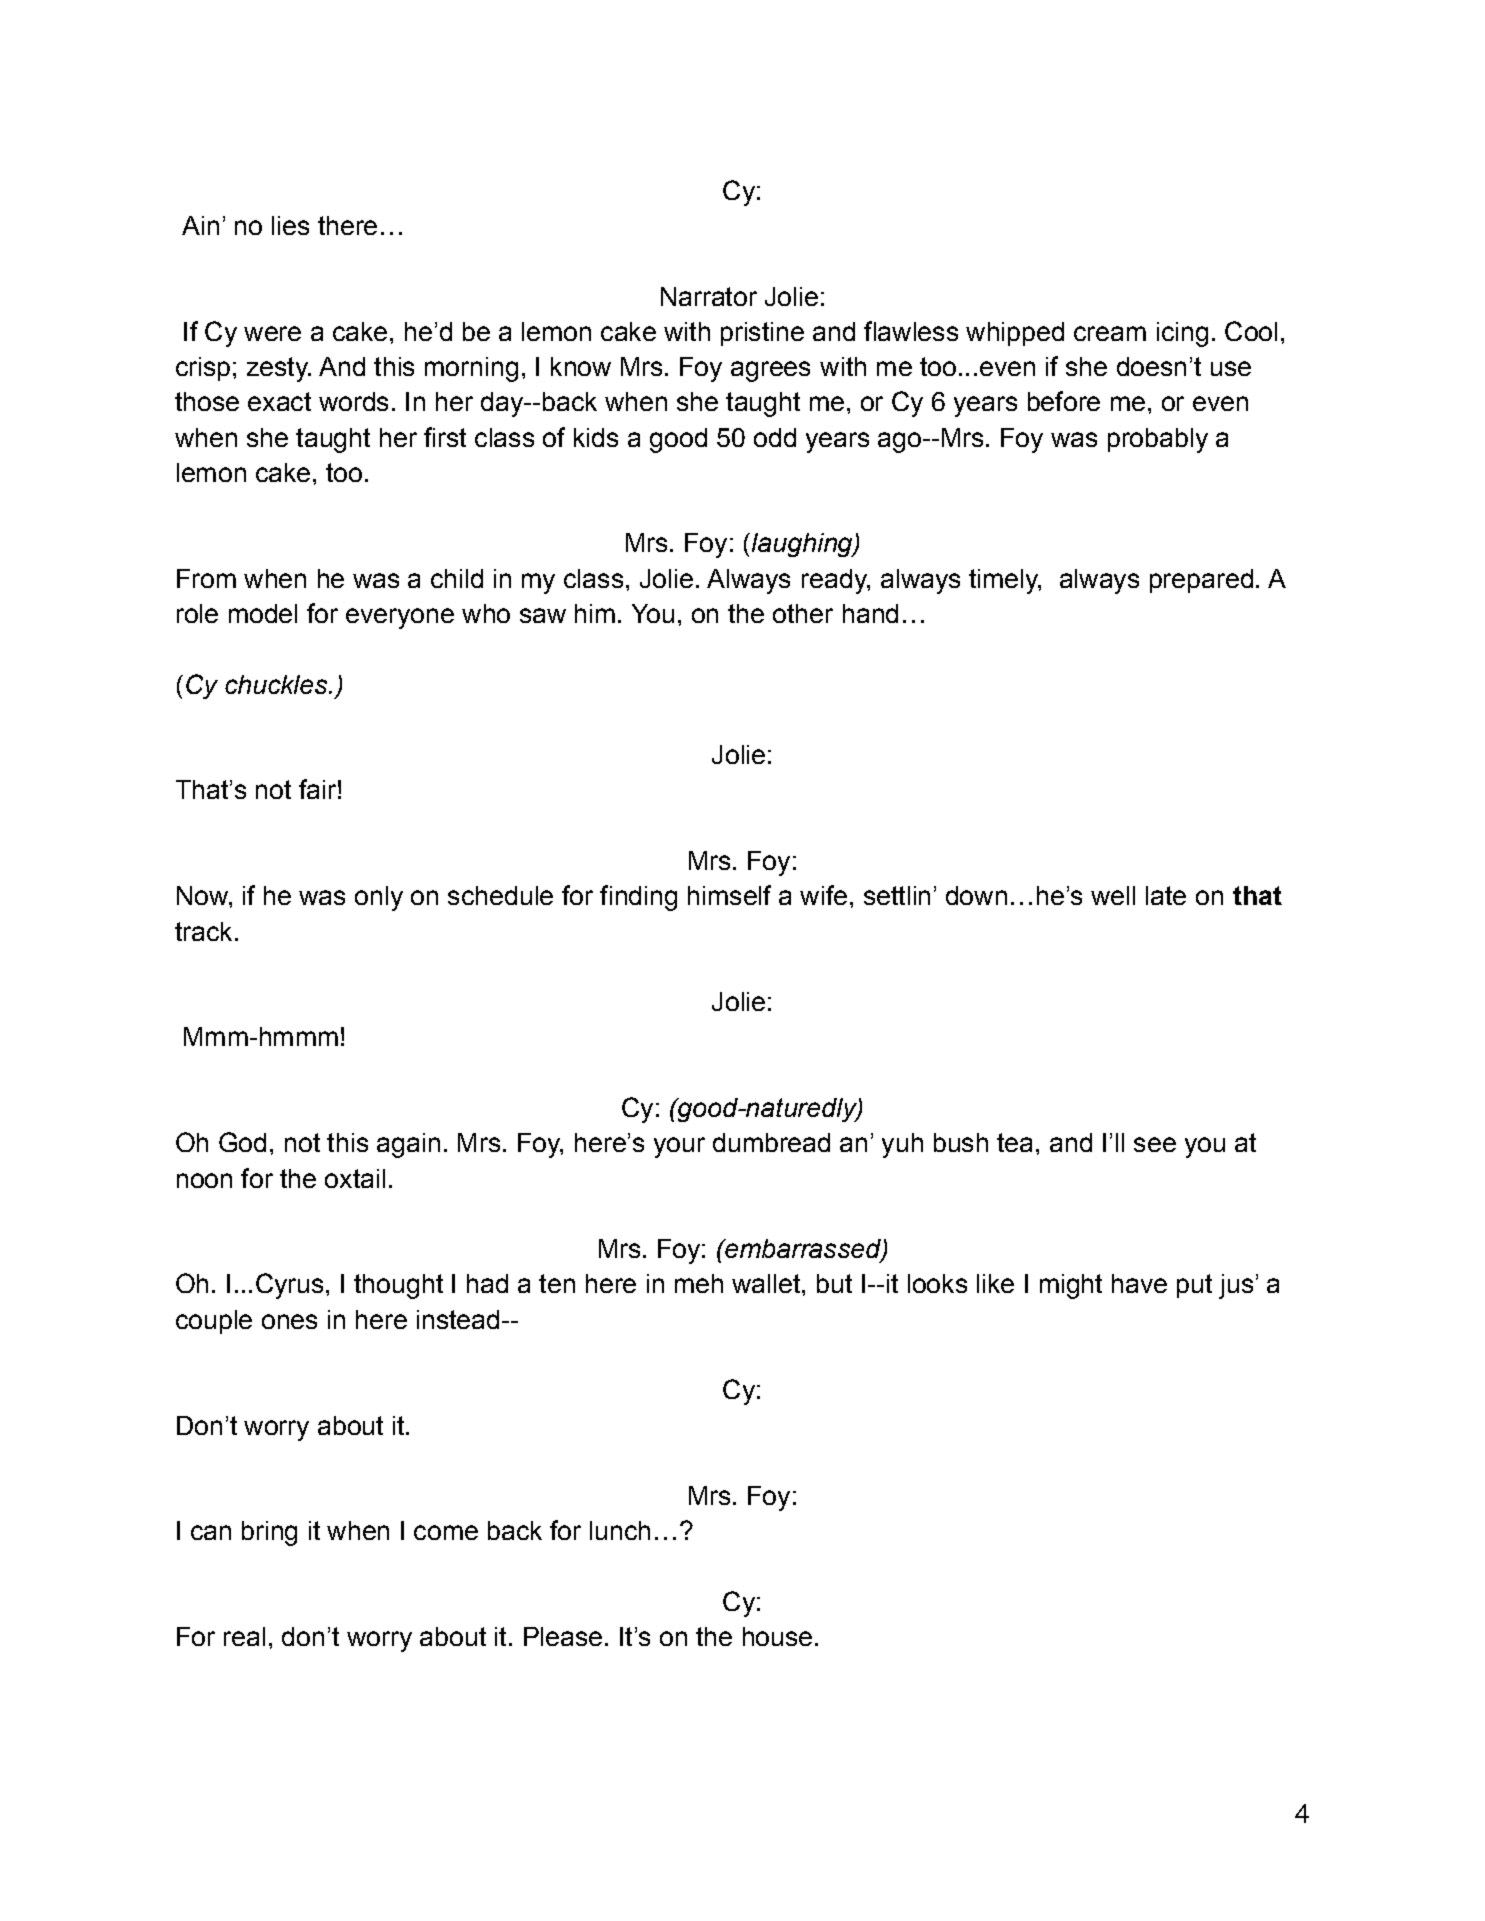  I want to click on house, so click(777, 1636).
